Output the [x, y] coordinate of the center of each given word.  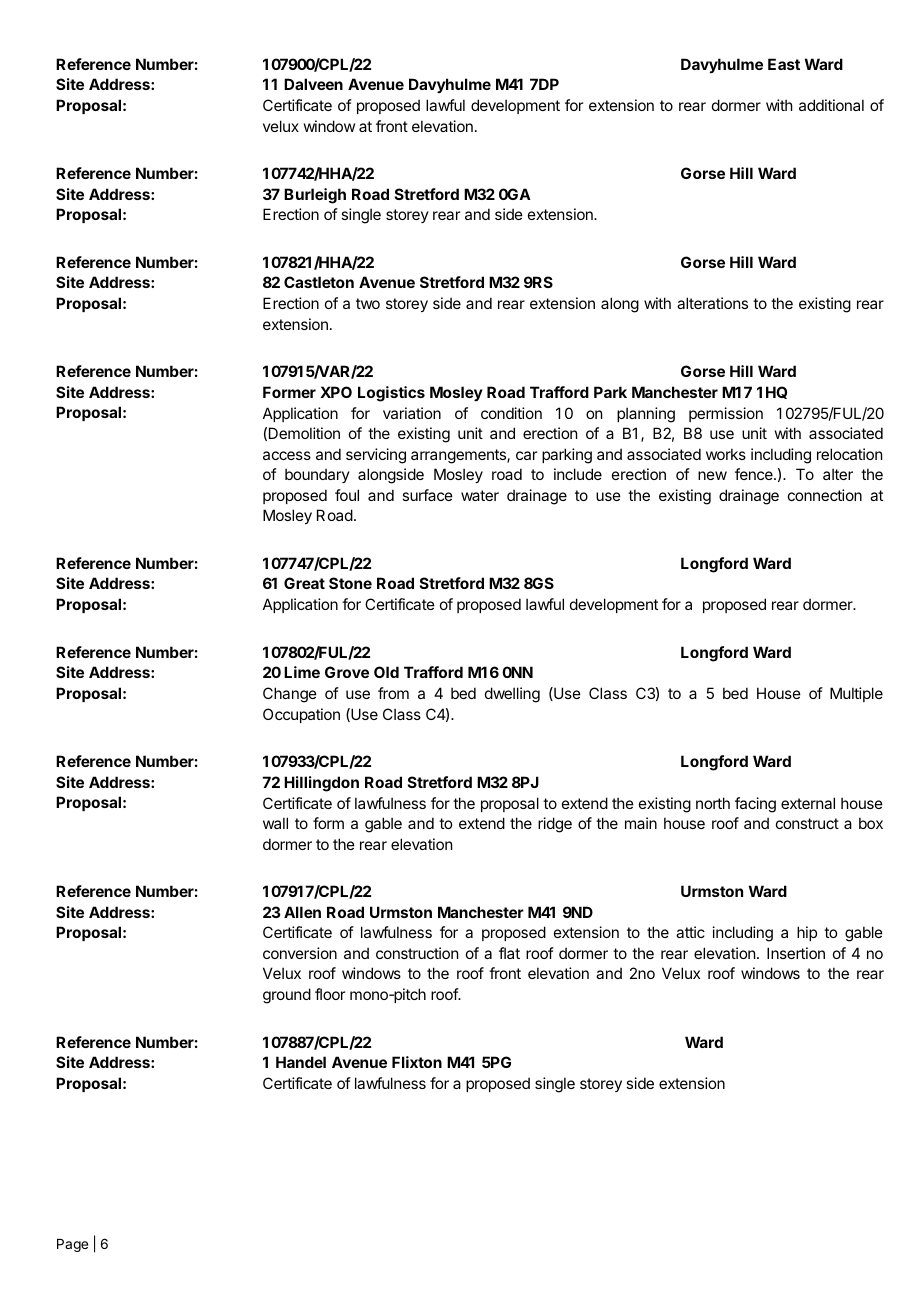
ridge [555, 825]
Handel [301, 1062]
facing [755, 805]
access [287, 455]
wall [275, 823]
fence [755, 474]
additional [831, 105]
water [480, 495]
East [784, 64]
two [368, 303]
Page [72, 1245]
